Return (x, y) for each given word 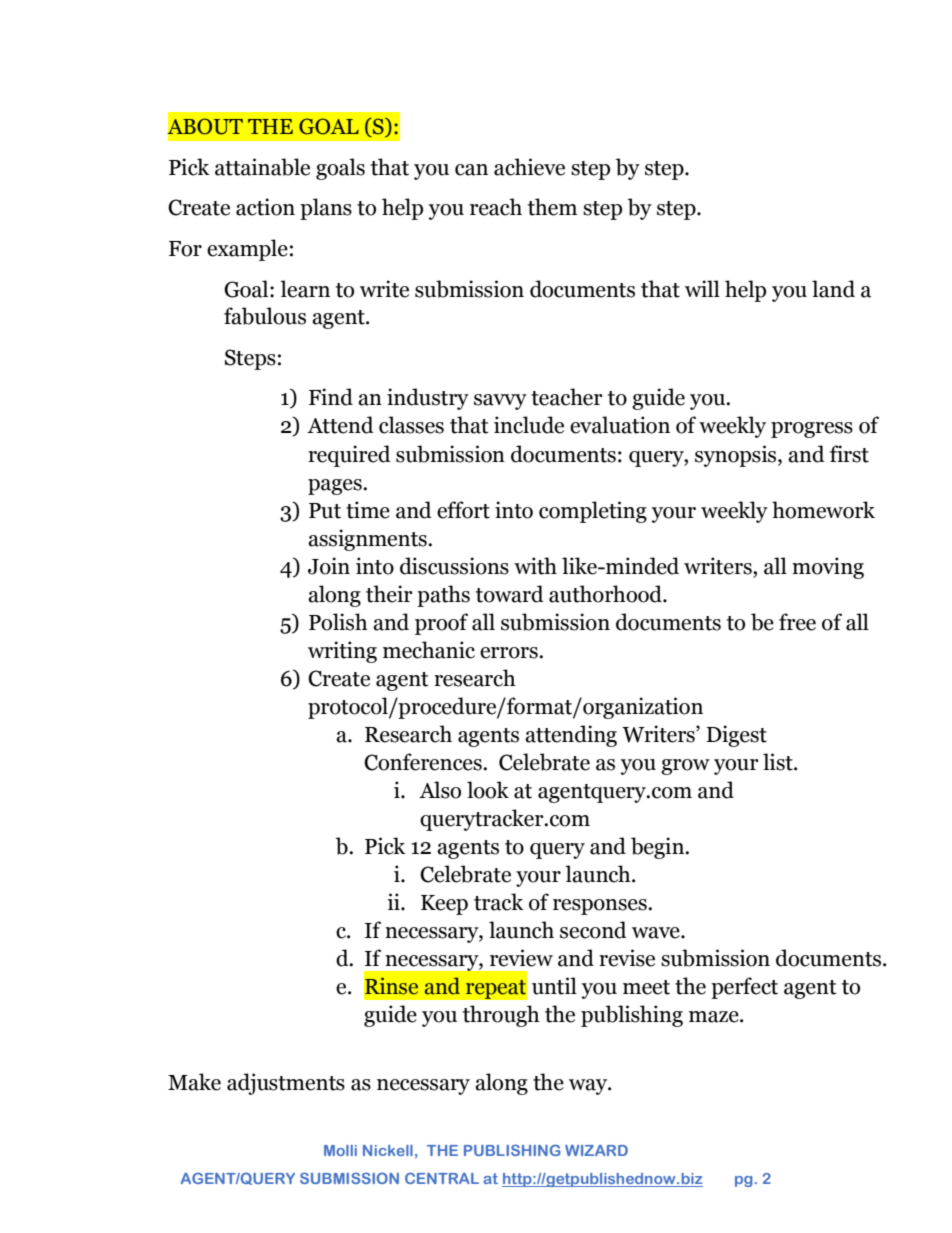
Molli (340, 1150)
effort (463, 510)
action (265, 207)
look (488, 790)
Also (440, 790)
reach (496, 207)
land (833, 289)
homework (823, 510)
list (779, 762)
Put (325, 511)
